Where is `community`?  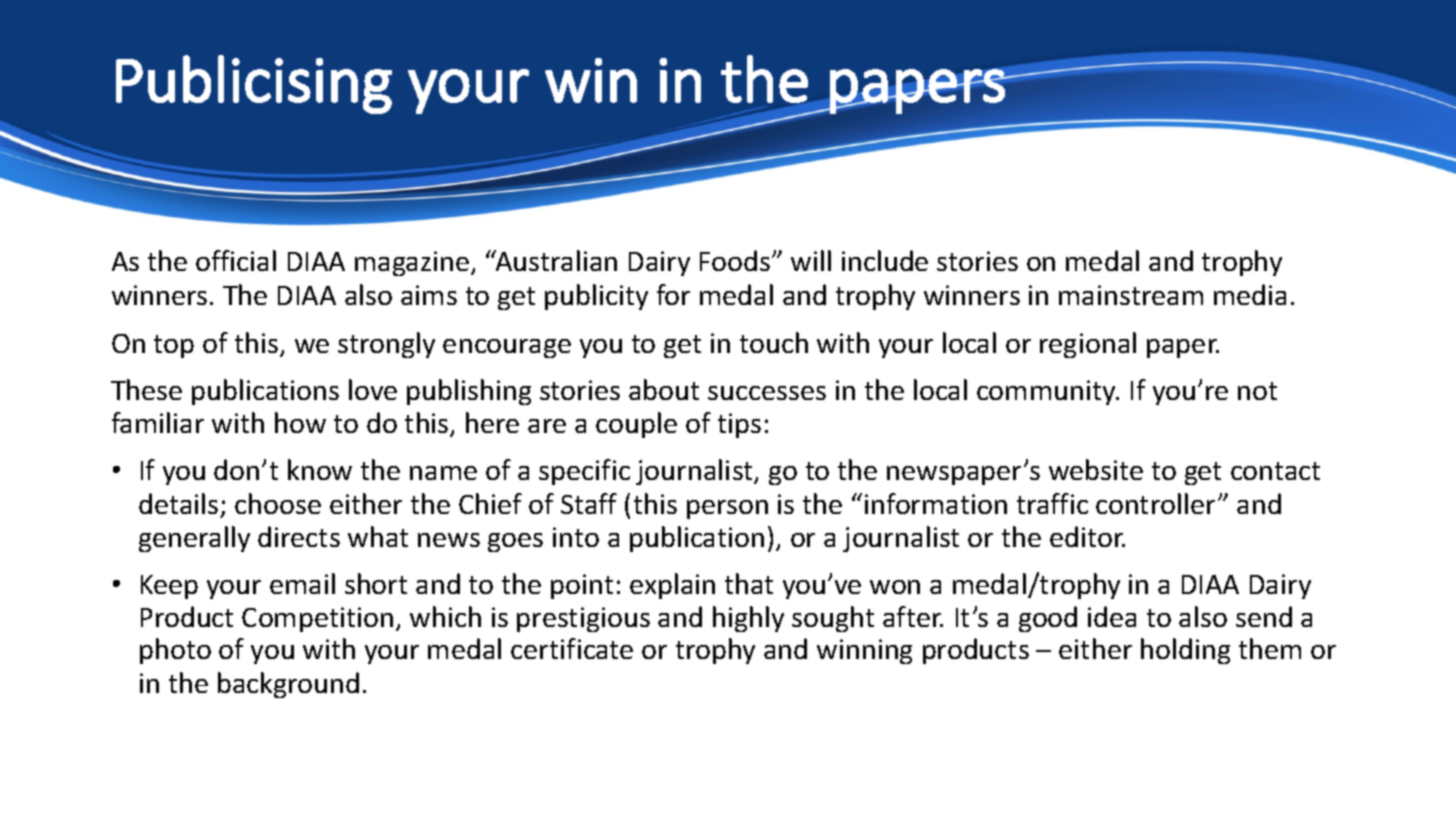 community is located at coordinates (1047, 392).
